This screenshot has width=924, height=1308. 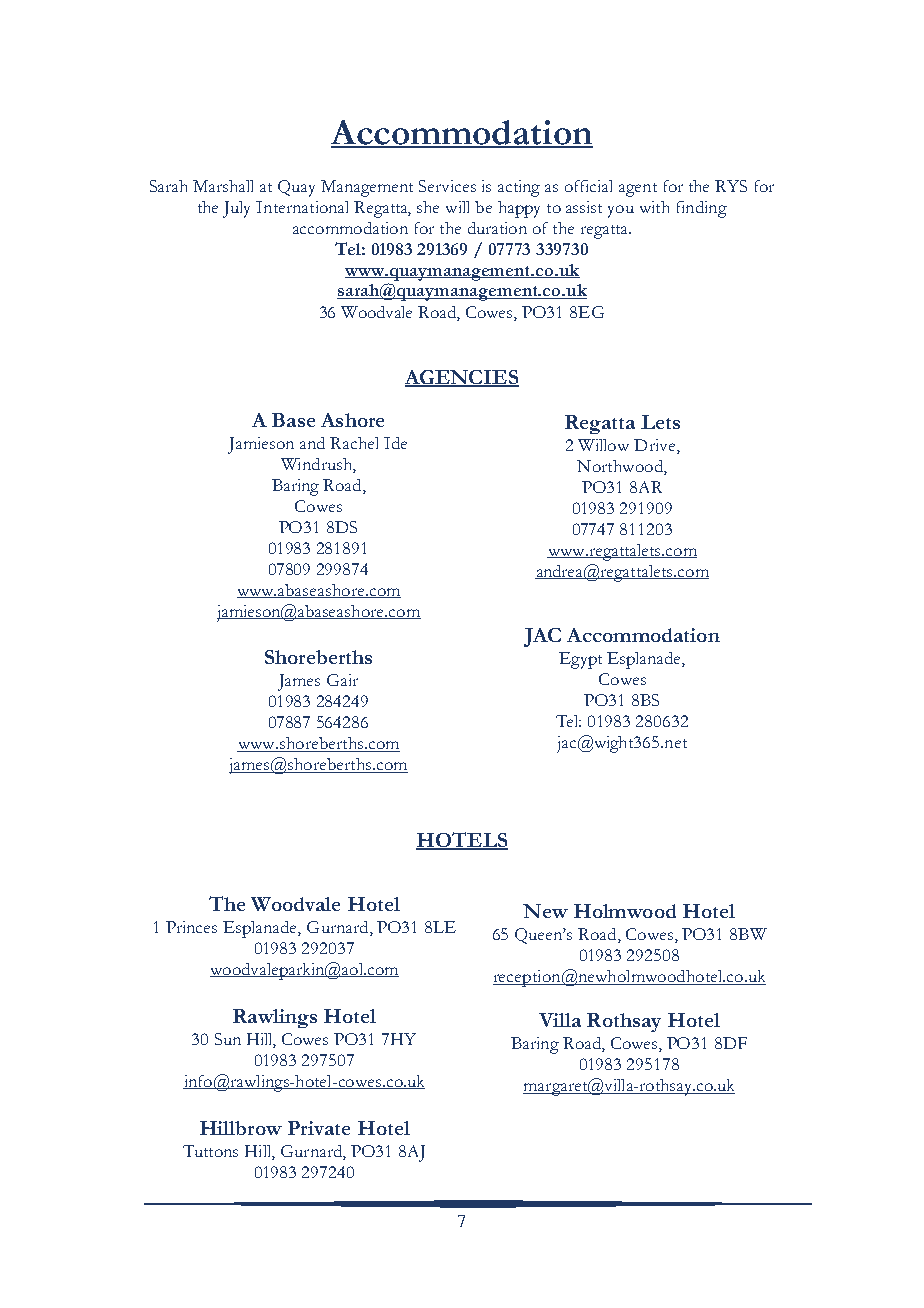 What do you see at coordinates (580, 660) in the screenshot?
I see `Egypt` at bounding box center [580, 660].
